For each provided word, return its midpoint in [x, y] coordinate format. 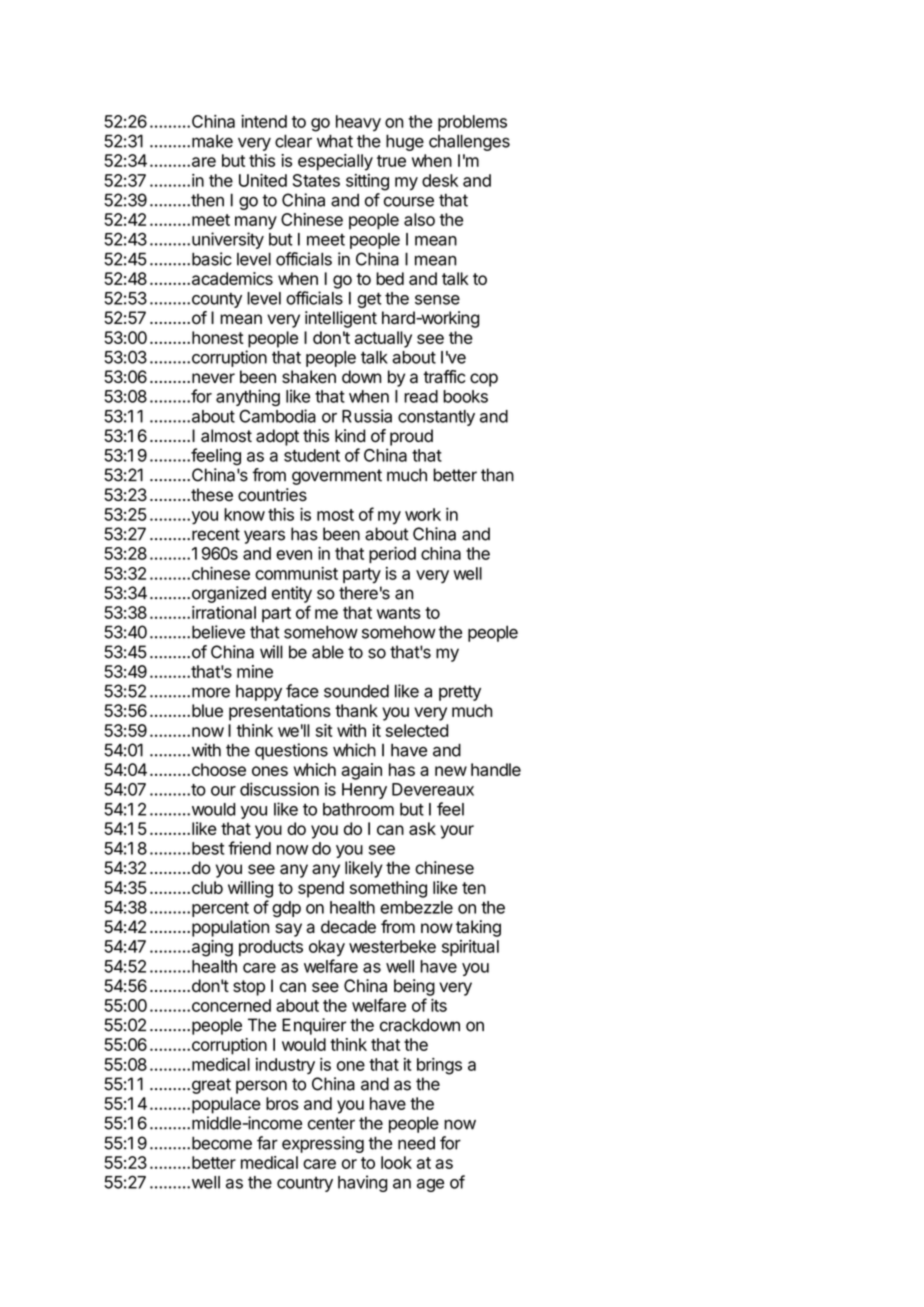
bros [282, 1103]
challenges [469, 142]
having [363, 1183]
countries [272, 495]
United [263, 180]
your [457, 832]
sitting [367, 182]
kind [350, 436]
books [465, 396]
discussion [279, 789]
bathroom [358, 809]
